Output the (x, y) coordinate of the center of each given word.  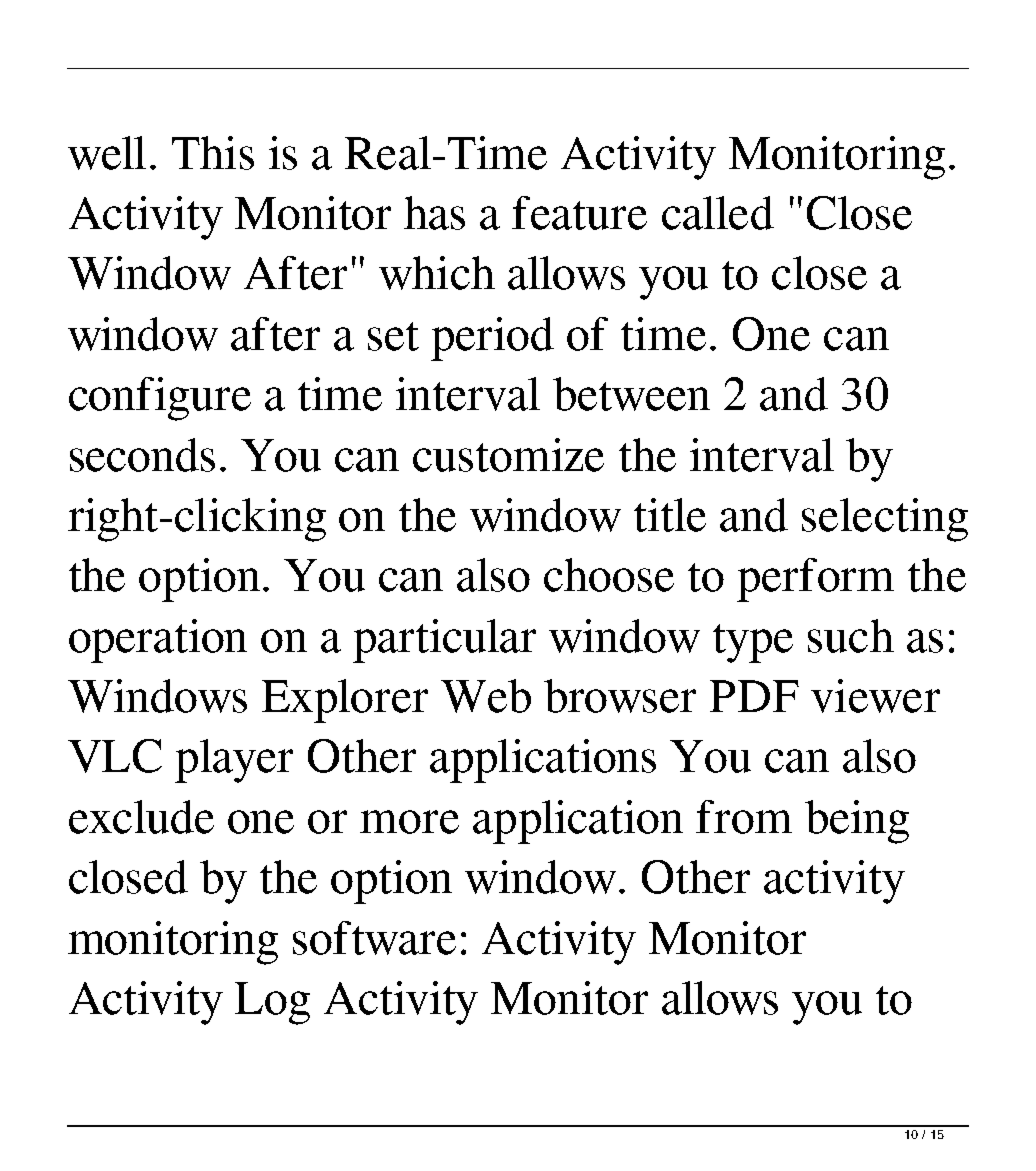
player (234, 761)
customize (508, 455)
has (434, 213)
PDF (754, 696)
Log (272, 1003)
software (374, 938)
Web (486, 696)
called (718, 213)
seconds (142, 455)
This (213, 153)
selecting (885, 520)
